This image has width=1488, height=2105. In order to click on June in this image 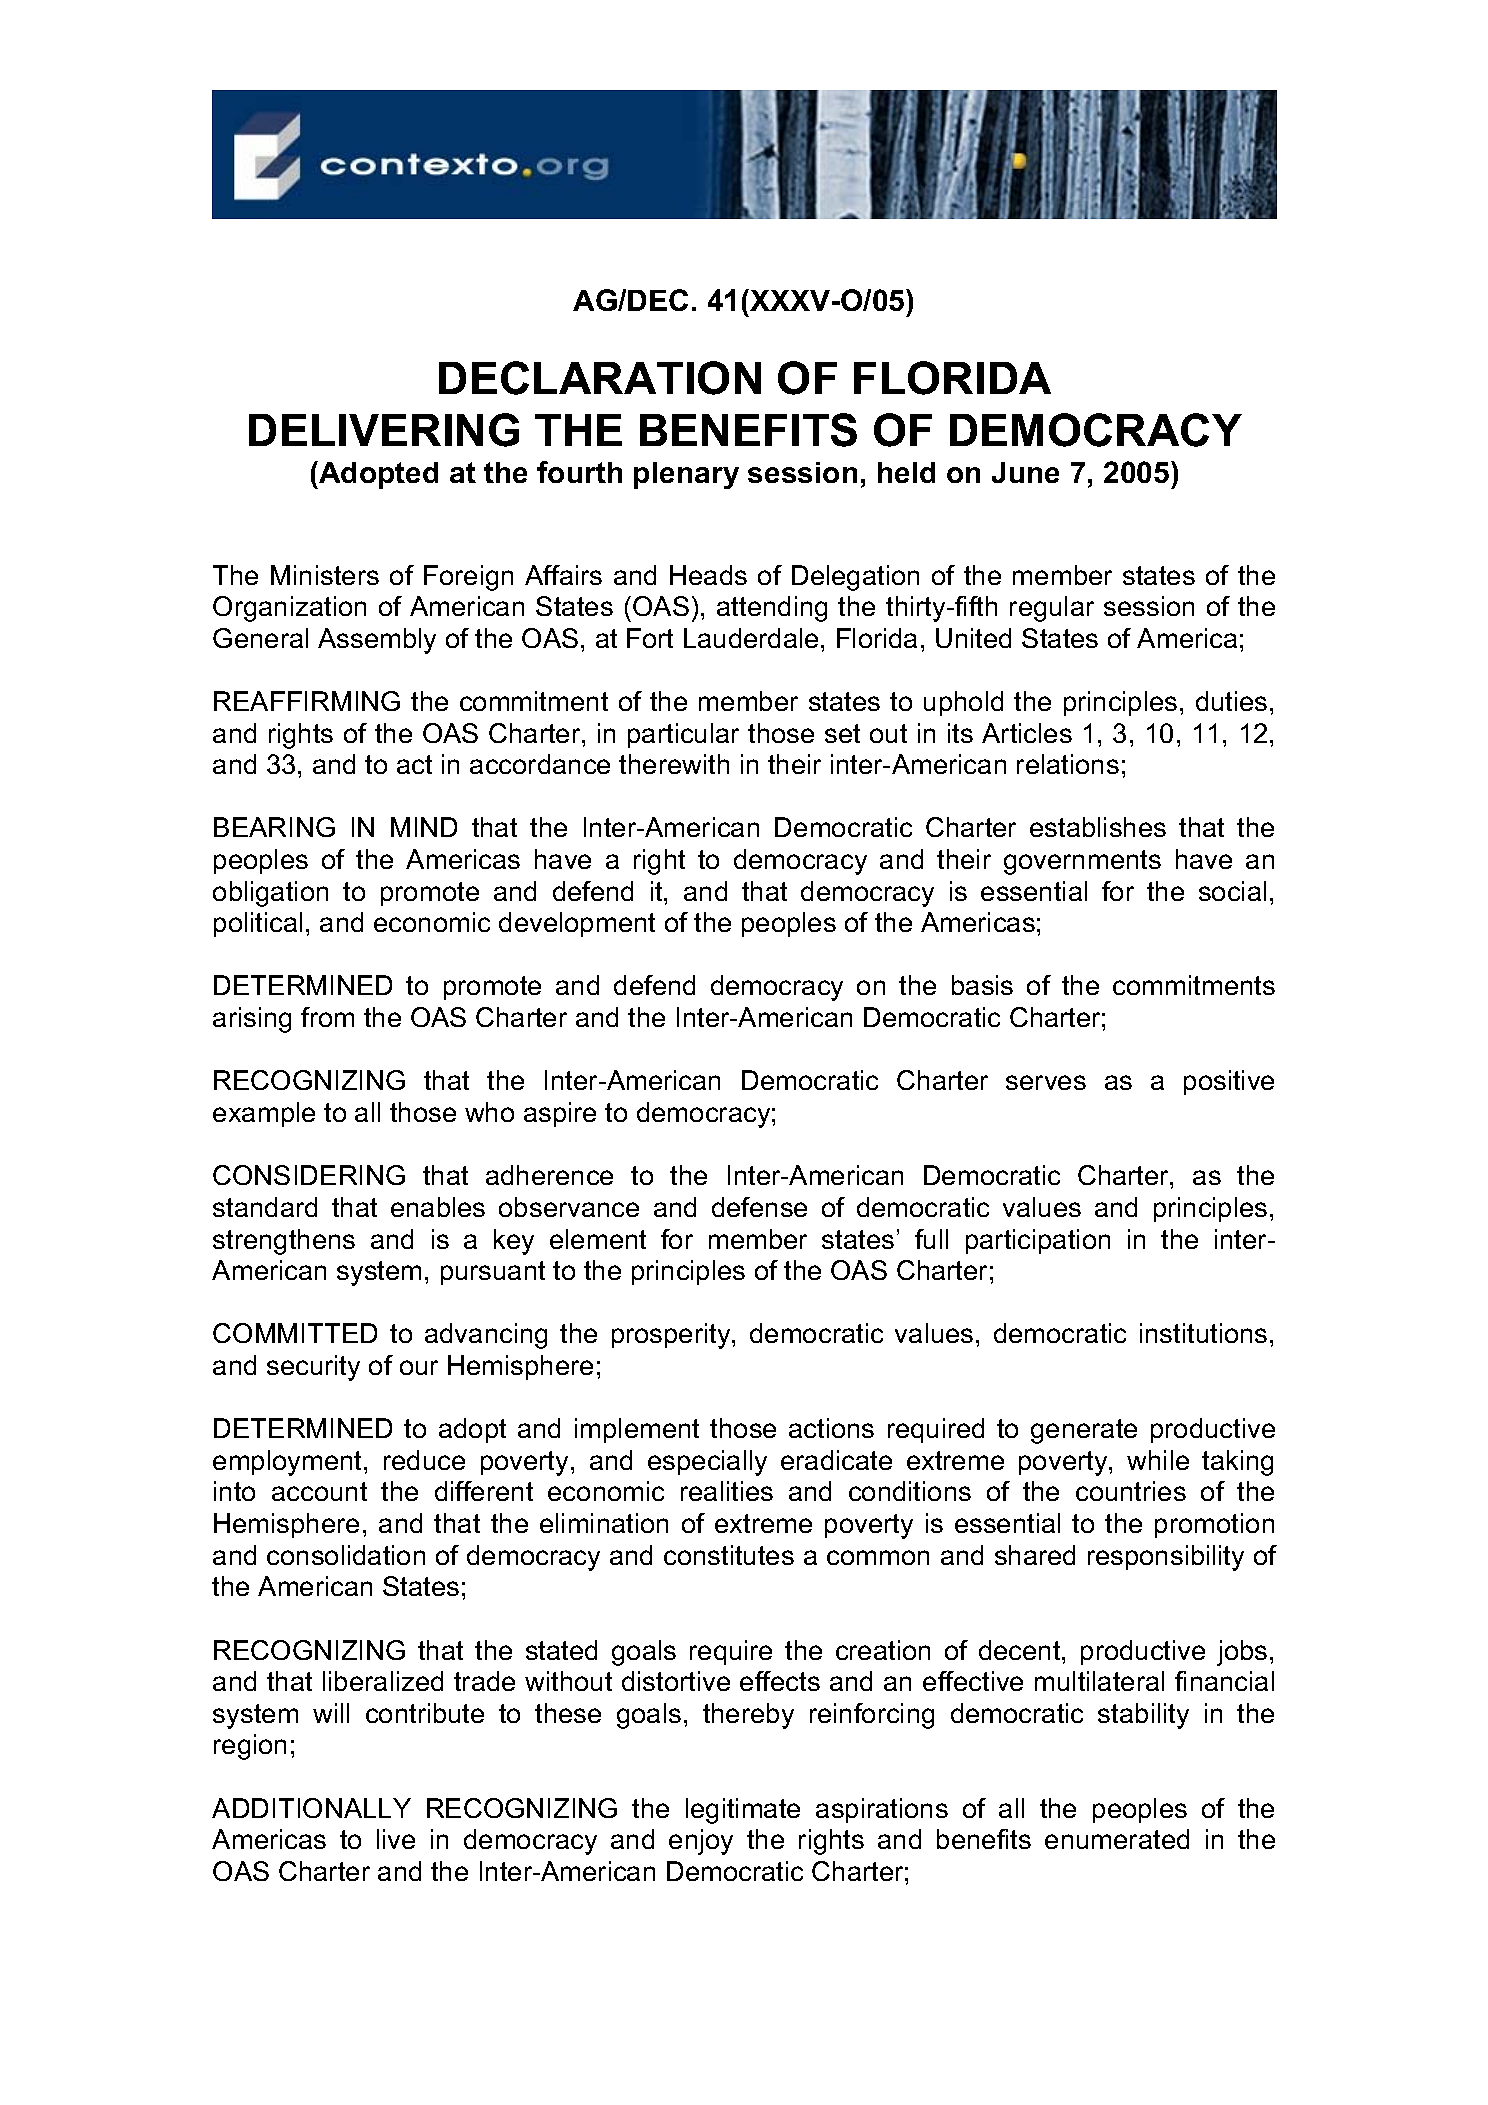, I will do `click(1025, 472)`.
